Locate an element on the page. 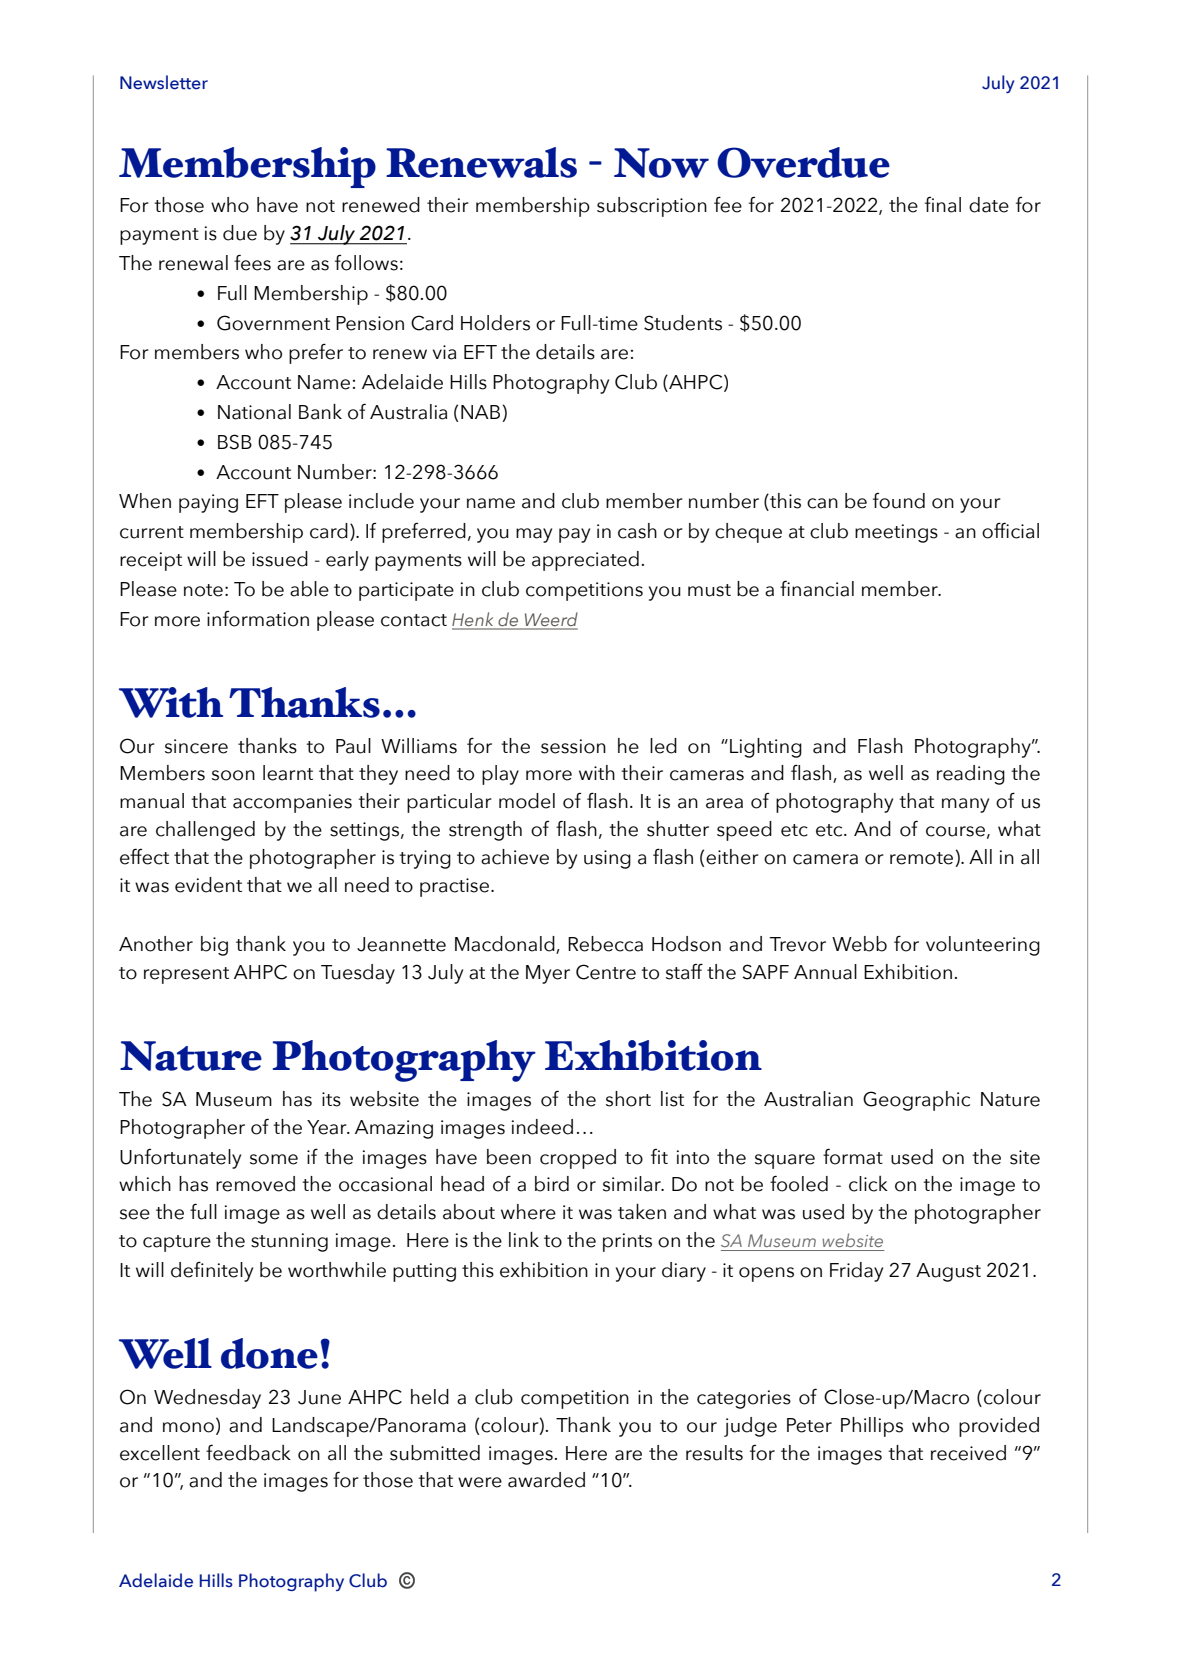 The width and height of the document is (1181, 1672). appreciated is located at coordinates (585, 561).
